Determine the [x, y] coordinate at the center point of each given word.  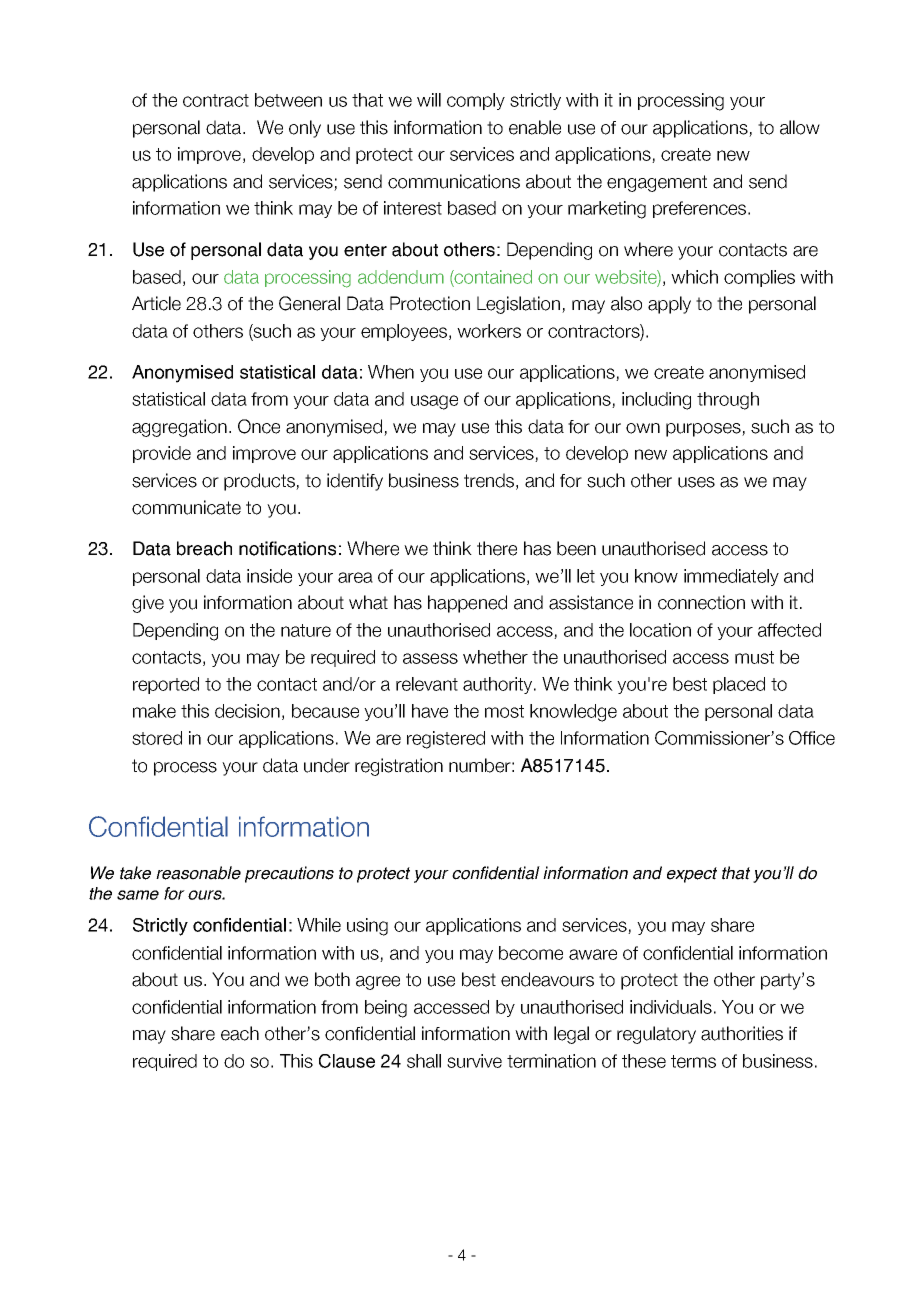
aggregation [179, 428]
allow [800, 127]
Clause [347, 1061]
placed [739, 685]
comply [476, 101]
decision [247, 711]
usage [434, 402]
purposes [704, 430]
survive [474, 1061]
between [288, 100]
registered [446, 740]
